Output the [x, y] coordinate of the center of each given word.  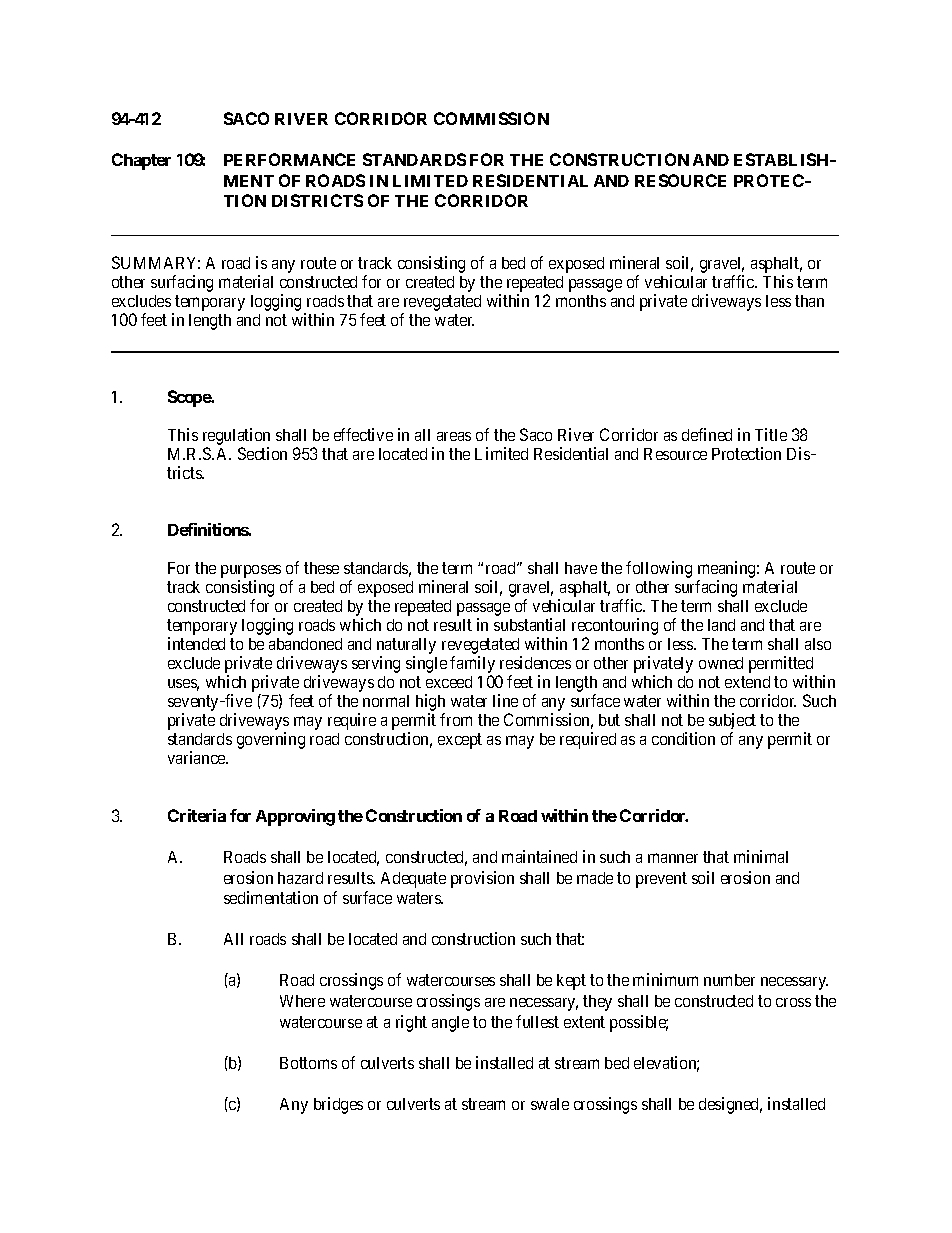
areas [454, 436]
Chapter [141, 161]
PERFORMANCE [289, 159]
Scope [190, 398]
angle [450, 1024]
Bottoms [308, 1063]
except [460, 741]
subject [732, 723]
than [809, 301]
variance [197, 757]
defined [707, 434]
